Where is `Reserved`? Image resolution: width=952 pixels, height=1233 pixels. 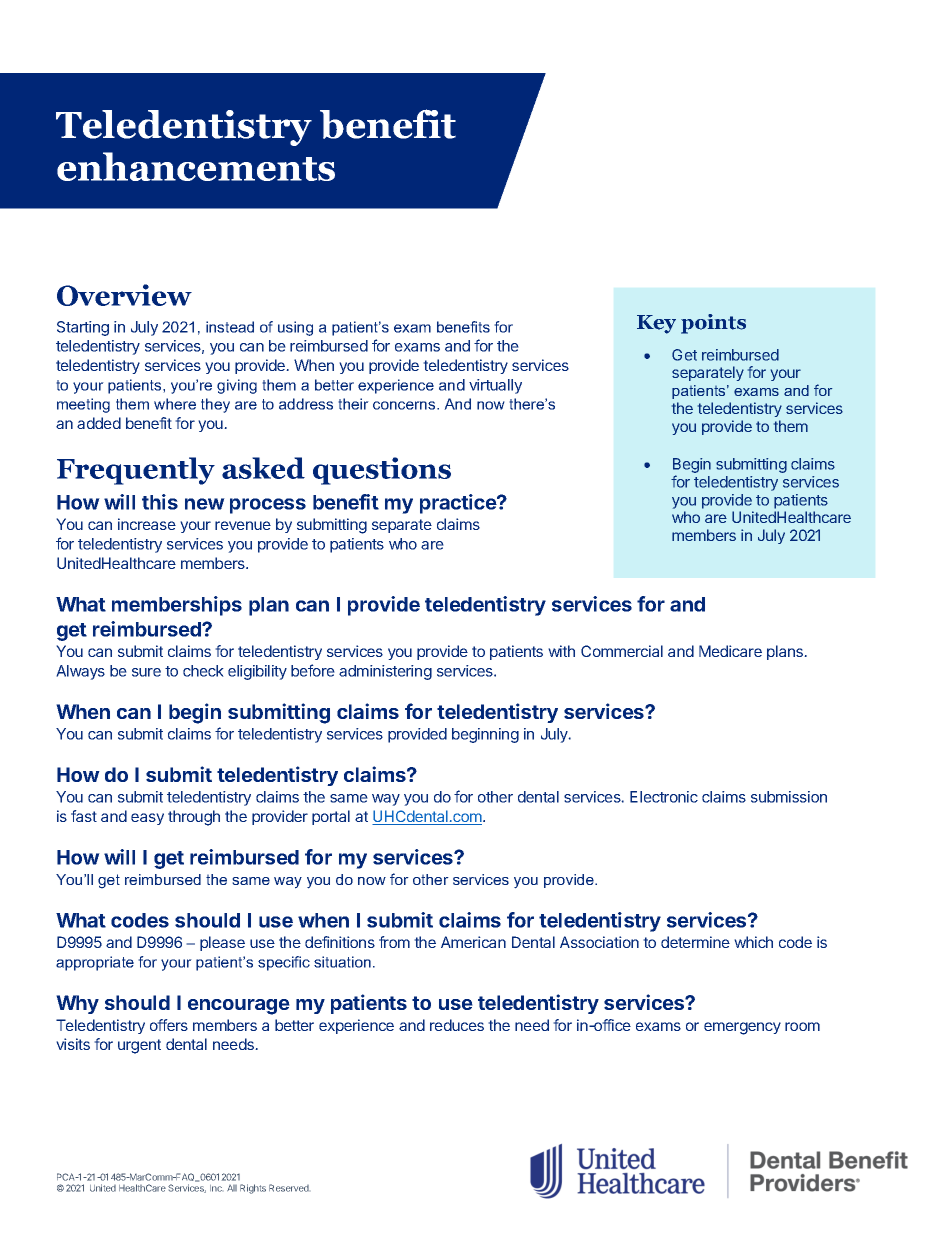
Reserved is located at coordinates (289, 1188).
